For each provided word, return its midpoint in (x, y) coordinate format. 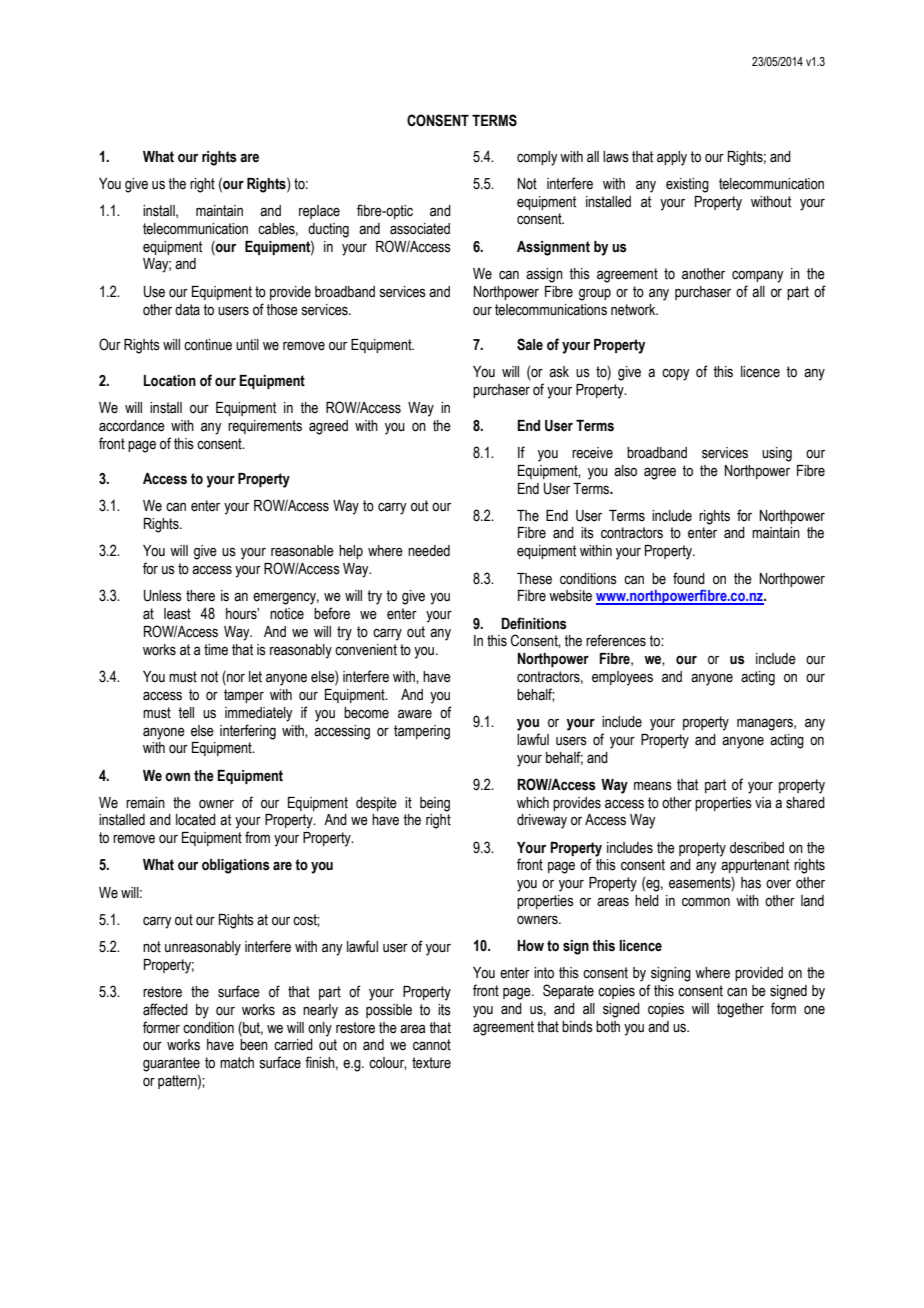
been (254, 1045)
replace (319, 212)
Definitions (534, 623)
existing (687, 185)
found (689, 578)
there (200, 596)
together (740, 1010)
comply (537, 158)
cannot (432, 1045)
